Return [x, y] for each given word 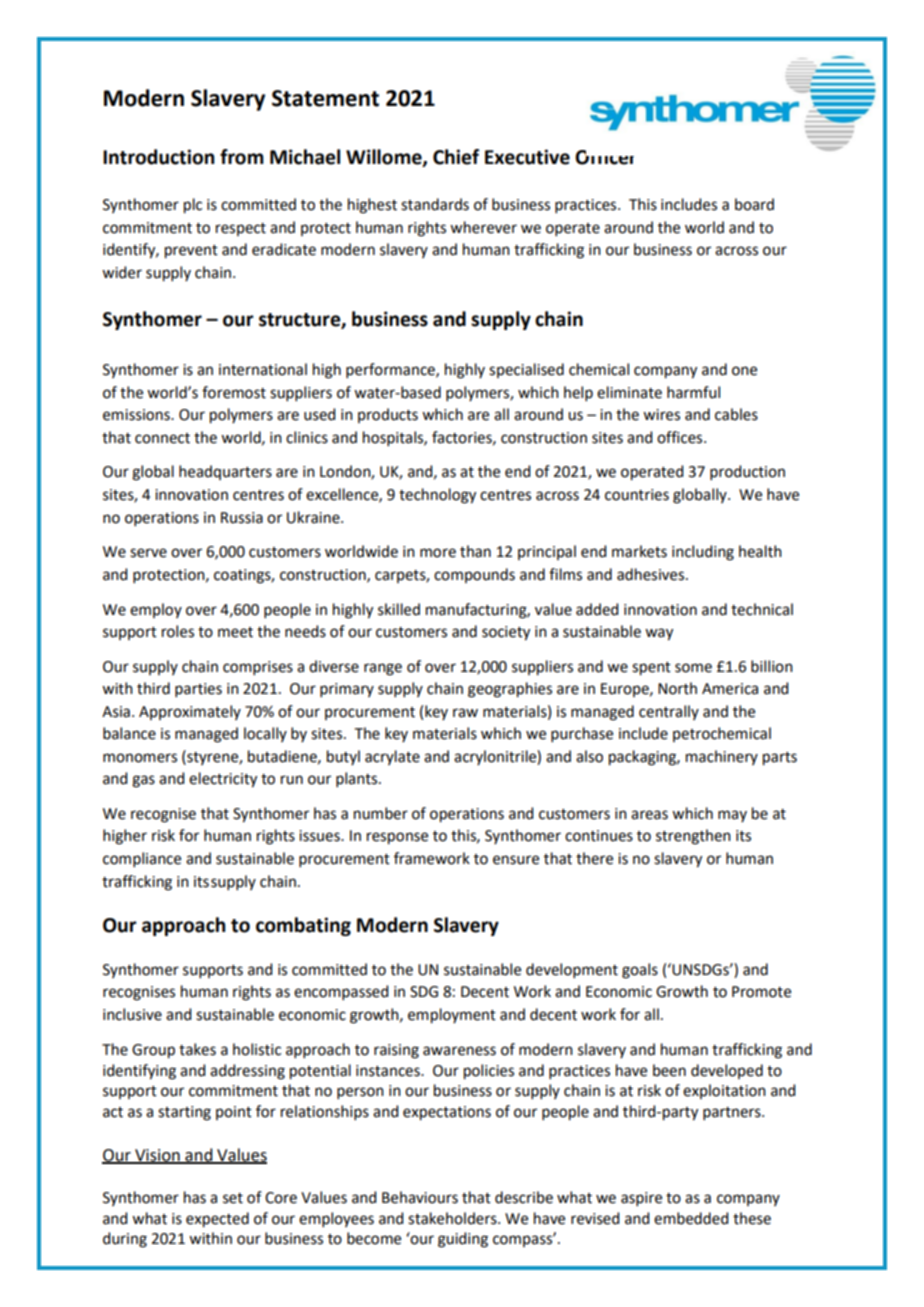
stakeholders [453, 1218]
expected [217, 1220]
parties [198, 690]
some [693, 668]
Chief [456, 157]
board [754, 204]
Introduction [158, 157]
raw [465, 713]
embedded [691, 1218]
